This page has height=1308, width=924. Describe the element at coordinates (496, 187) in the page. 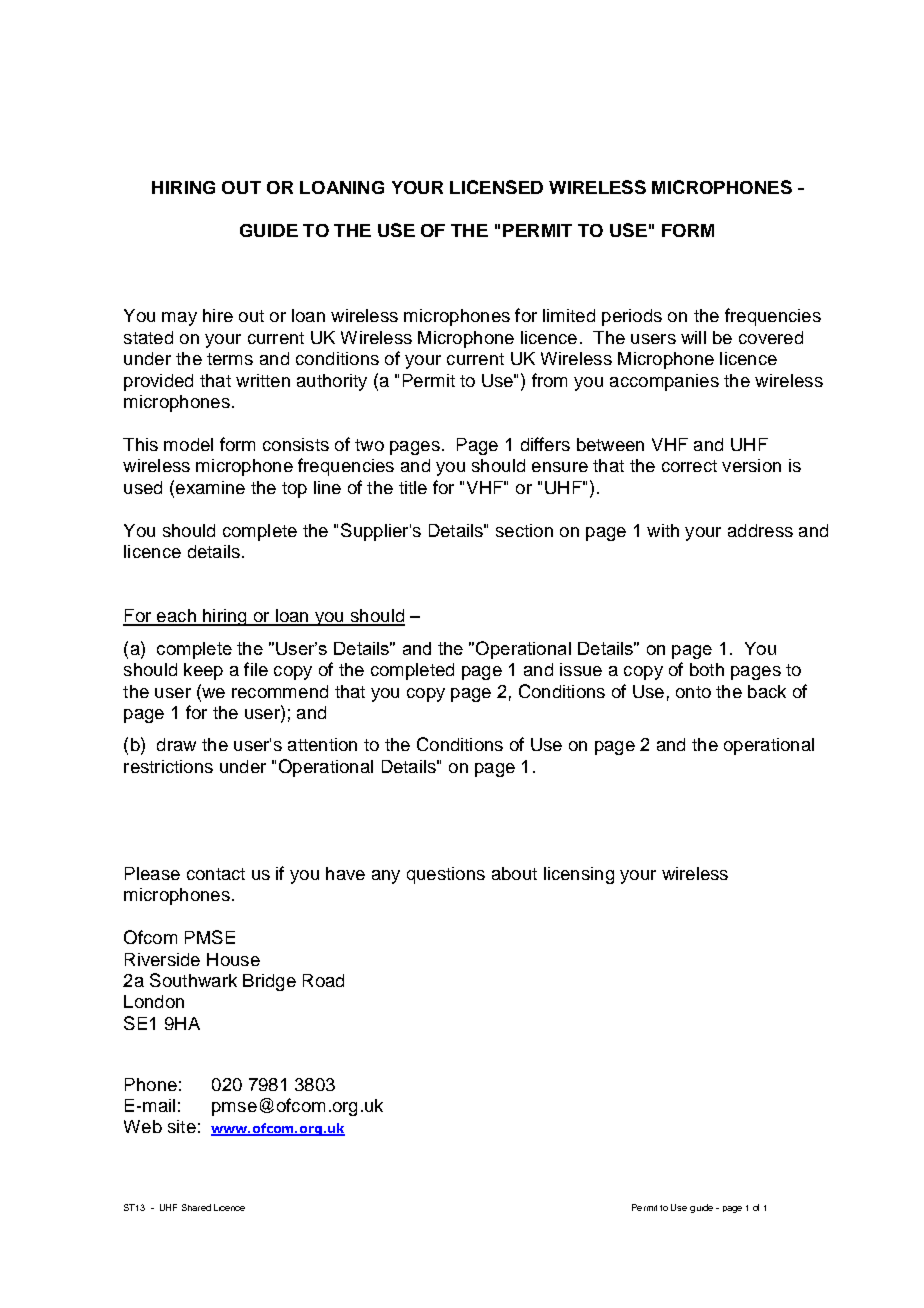

I see `LICENSED` at that location.
